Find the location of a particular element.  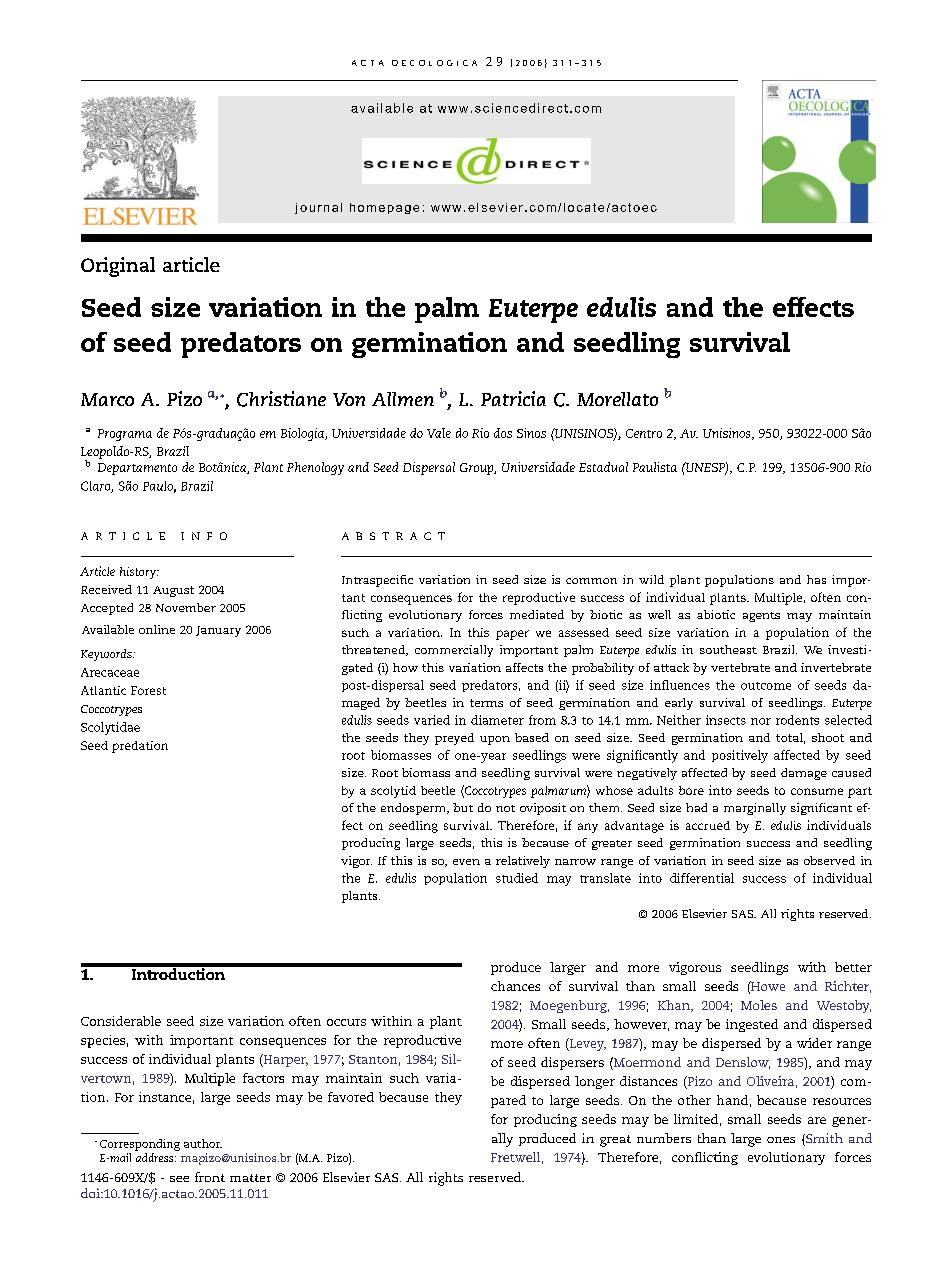

Intraspecific is located at coordinates (377, 581).
